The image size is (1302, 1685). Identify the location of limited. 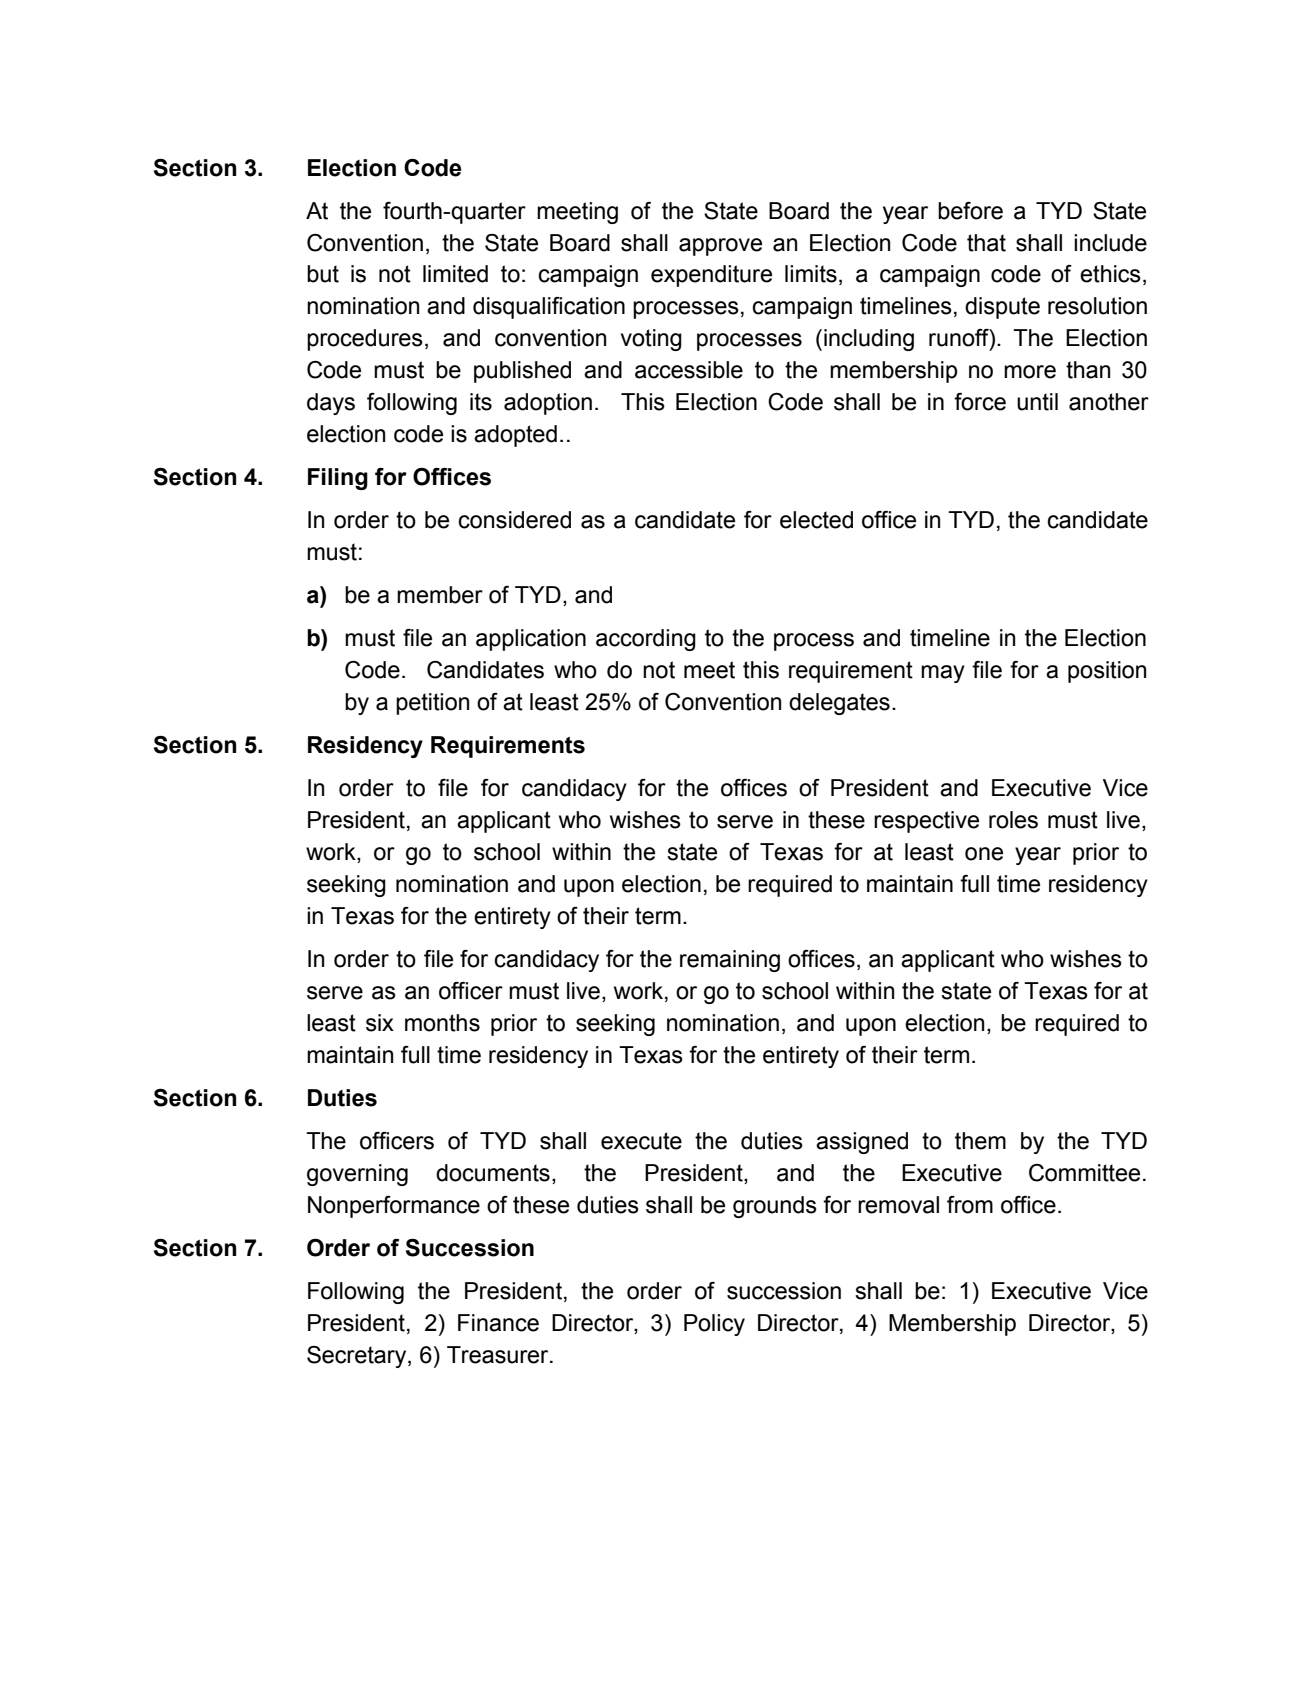
(455, 274).
